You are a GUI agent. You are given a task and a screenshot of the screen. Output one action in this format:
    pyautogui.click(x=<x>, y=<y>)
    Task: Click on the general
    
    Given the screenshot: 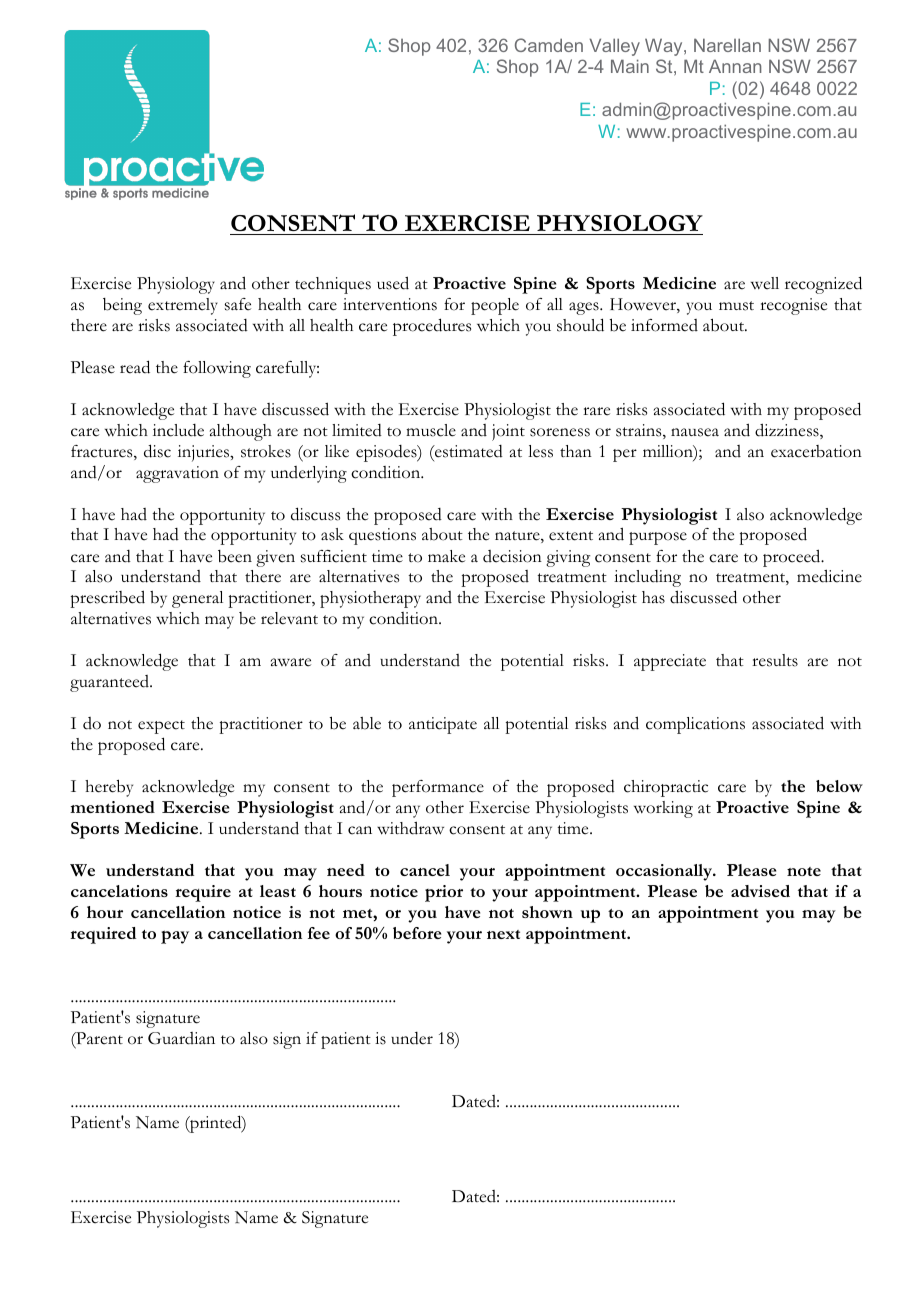 What is the action you would take?
    pyautogui.click(x=197, y=599)
